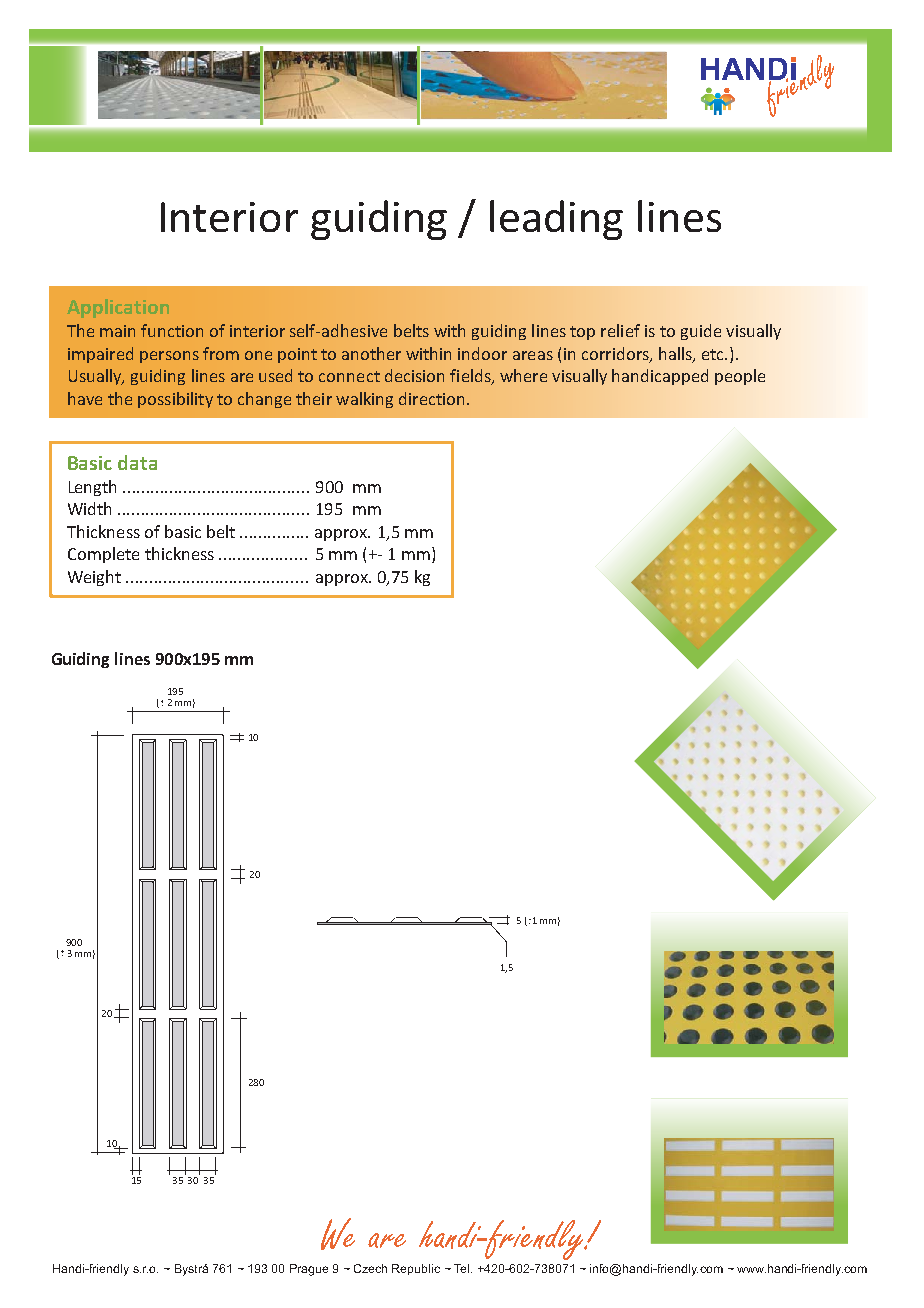 This document has width=924, height=1308. What do you see at coordinates (676, 354) in the document?
I see `halls` at bounding box center [676, 354].
